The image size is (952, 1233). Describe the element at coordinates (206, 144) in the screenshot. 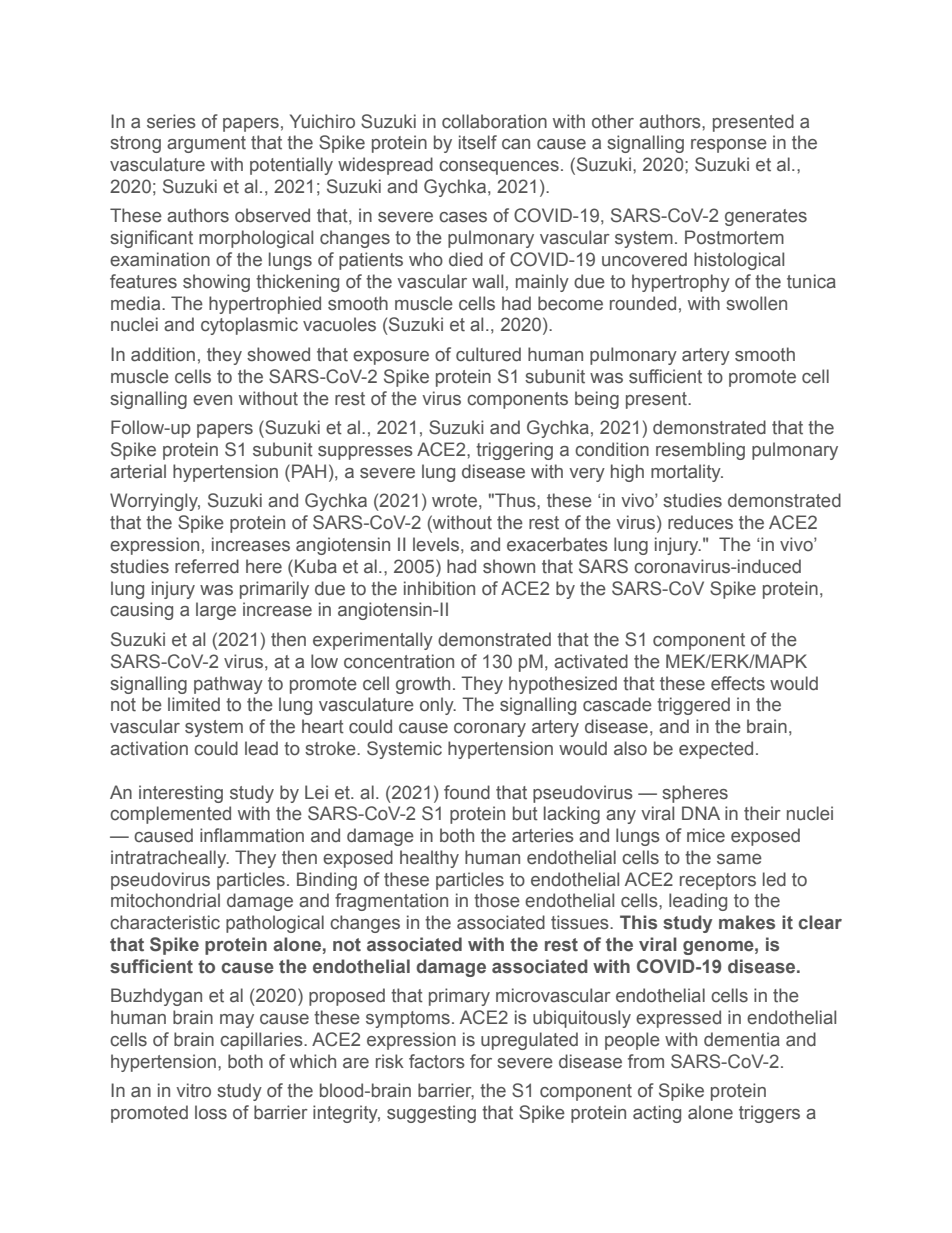

I see `argument` at that location.
